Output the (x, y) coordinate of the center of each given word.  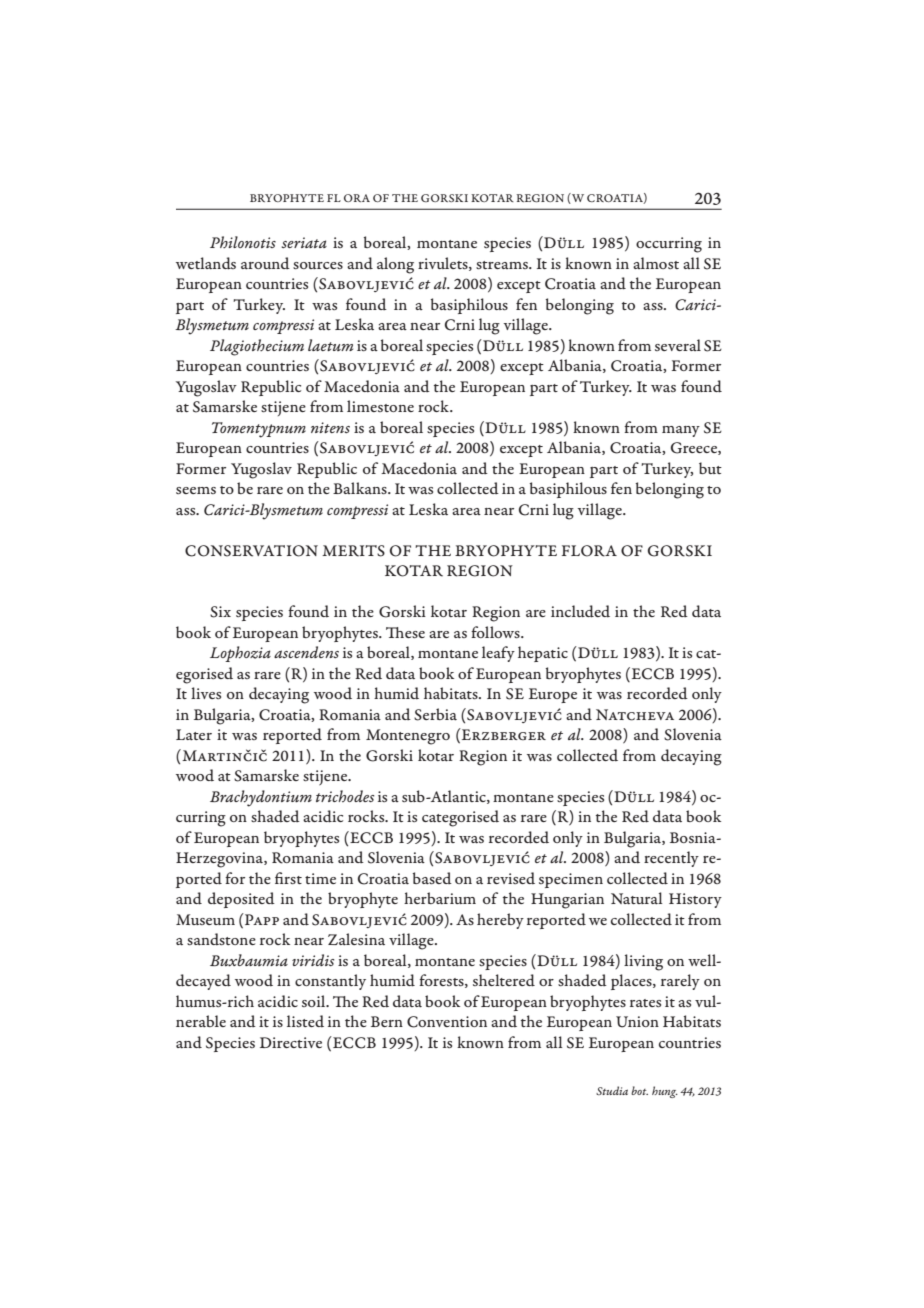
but (710, 468)
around (265, 263)
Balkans (361, 488)
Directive (291, 1042)
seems (196, 490)
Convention (447, 1022)
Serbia (435, 714)
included (580, 611)
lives (206, 693)
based (432, 878)
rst (293, 880)
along (395, 265)
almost (656, 263)
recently (671, 859)
